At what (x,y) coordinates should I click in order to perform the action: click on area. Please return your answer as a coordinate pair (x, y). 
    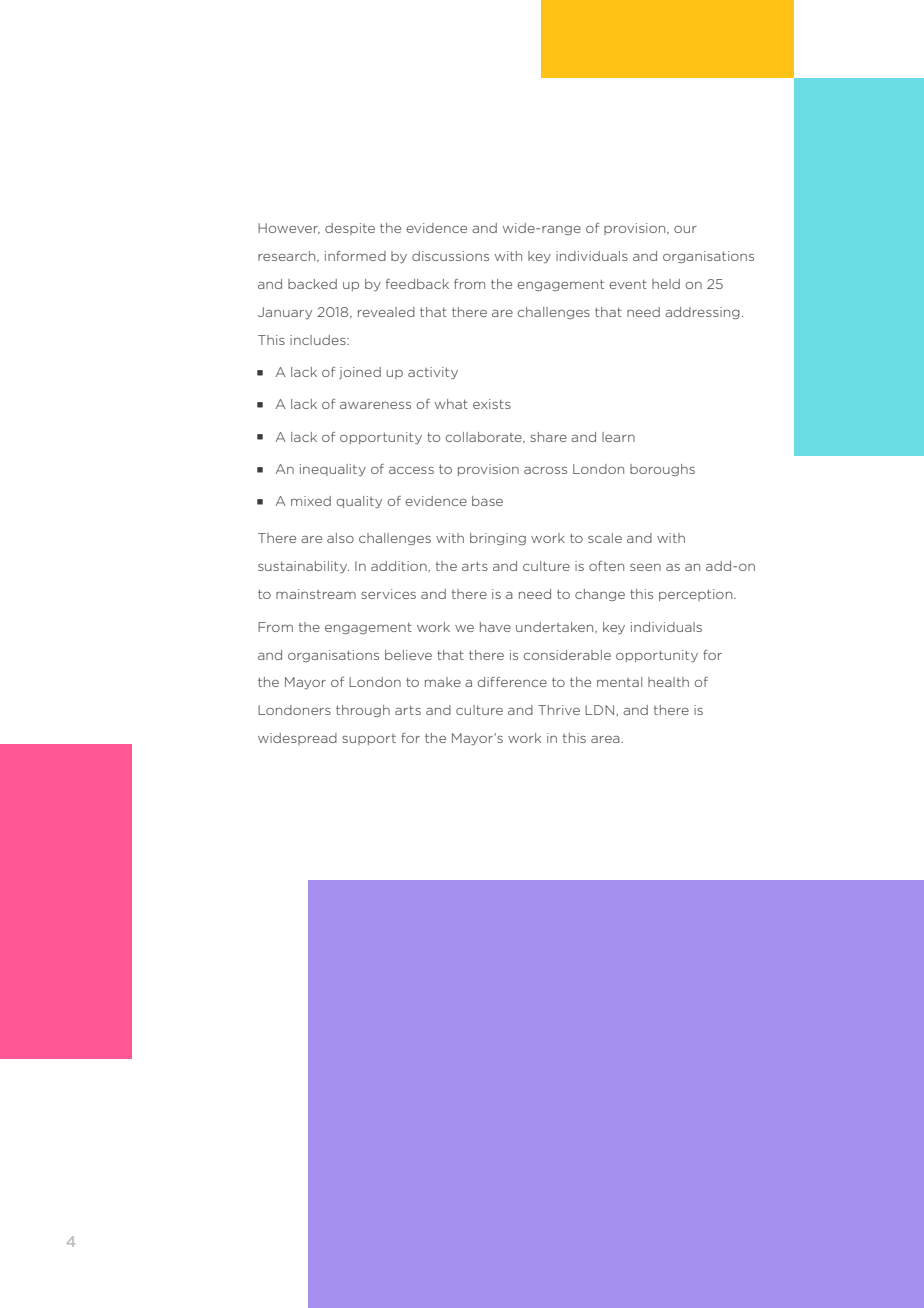
    Looking at the image, I should click on (606, 739).
